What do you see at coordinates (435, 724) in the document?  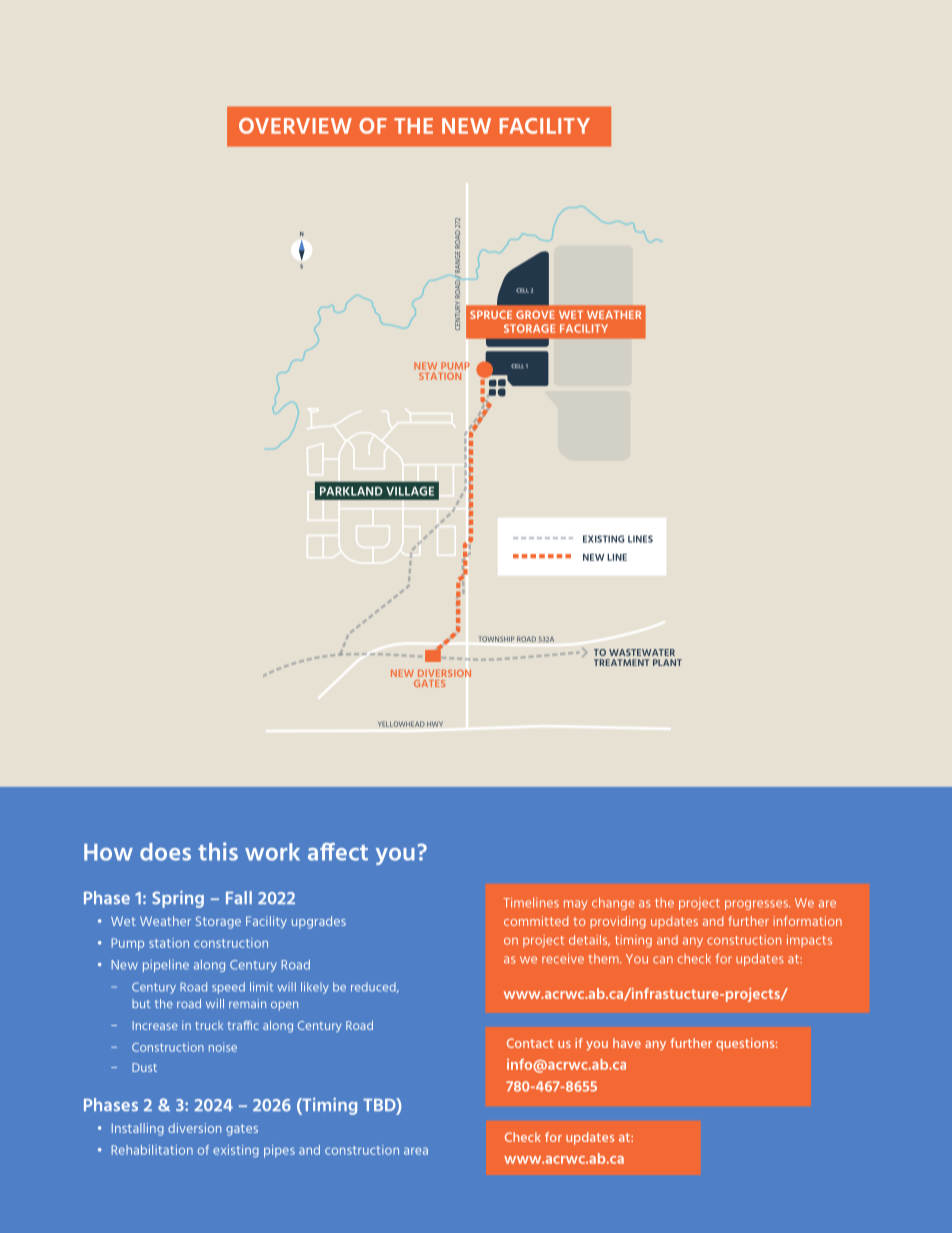 I see `HWY` at bounding box center [435, 724].
